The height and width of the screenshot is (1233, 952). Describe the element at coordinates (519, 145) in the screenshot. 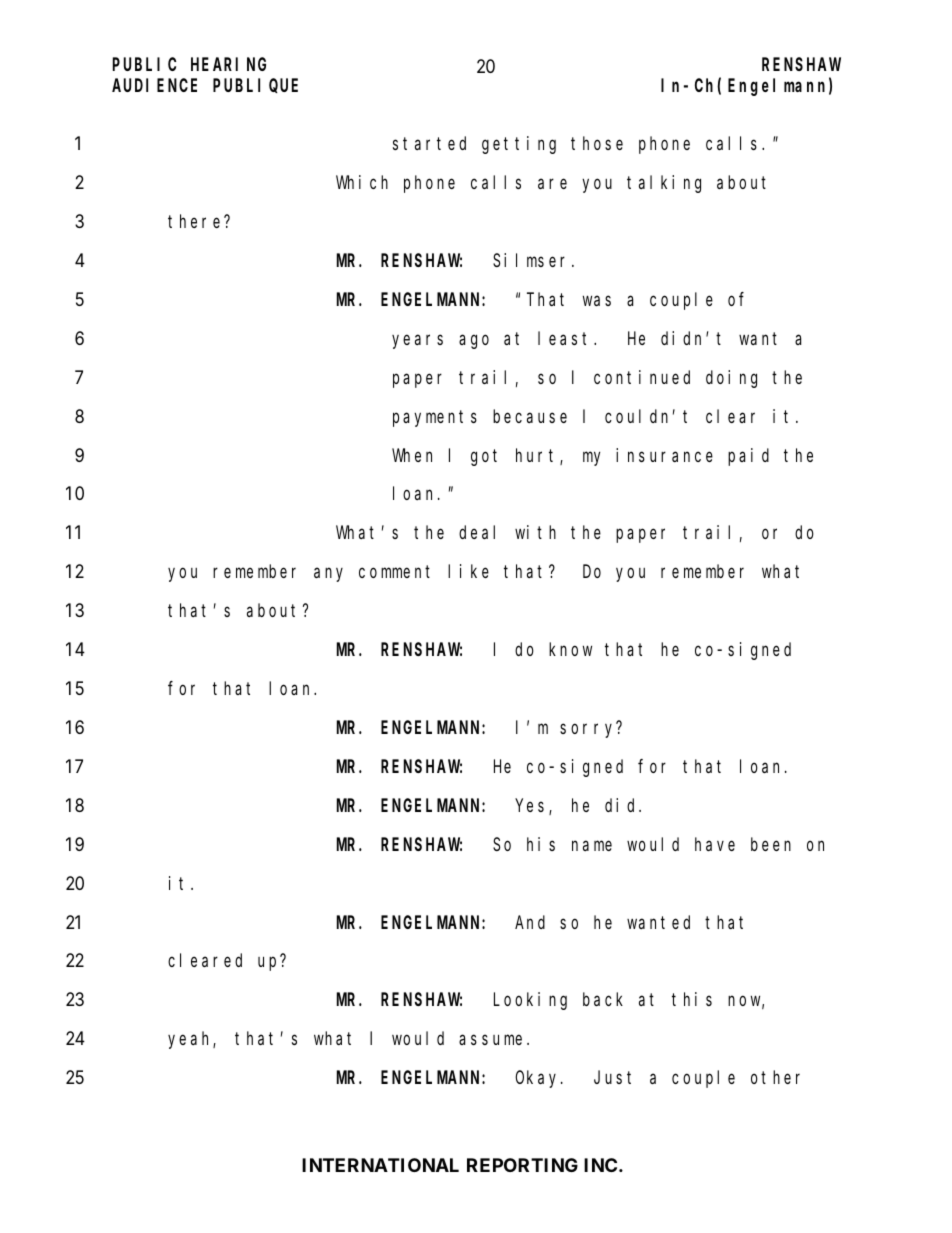

I see `getting` at that location.
